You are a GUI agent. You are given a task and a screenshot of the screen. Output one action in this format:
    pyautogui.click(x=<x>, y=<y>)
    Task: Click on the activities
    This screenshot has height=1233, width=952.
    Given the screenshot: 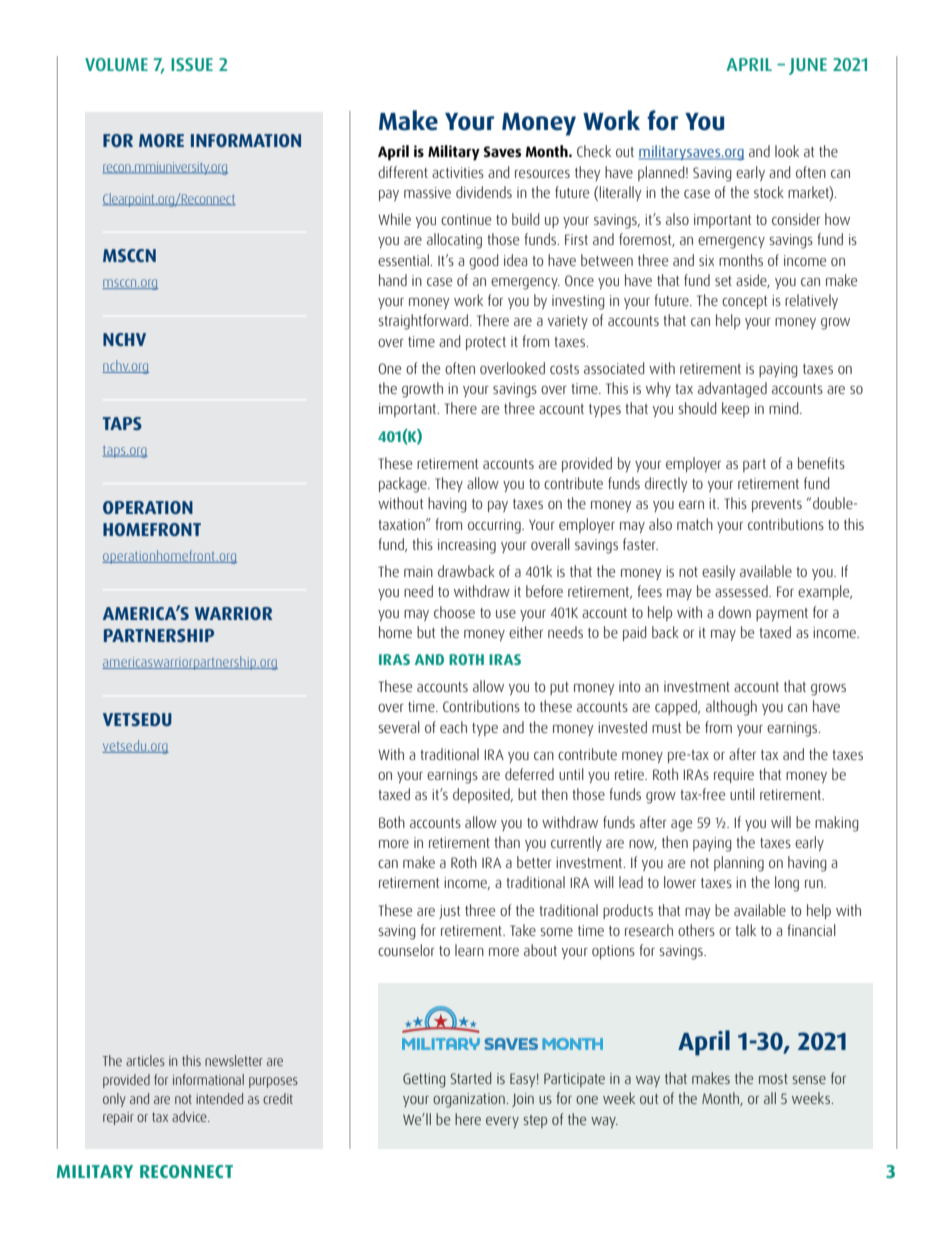 What is the action you would take?
    pyautogui.click(x=458, y=172)
